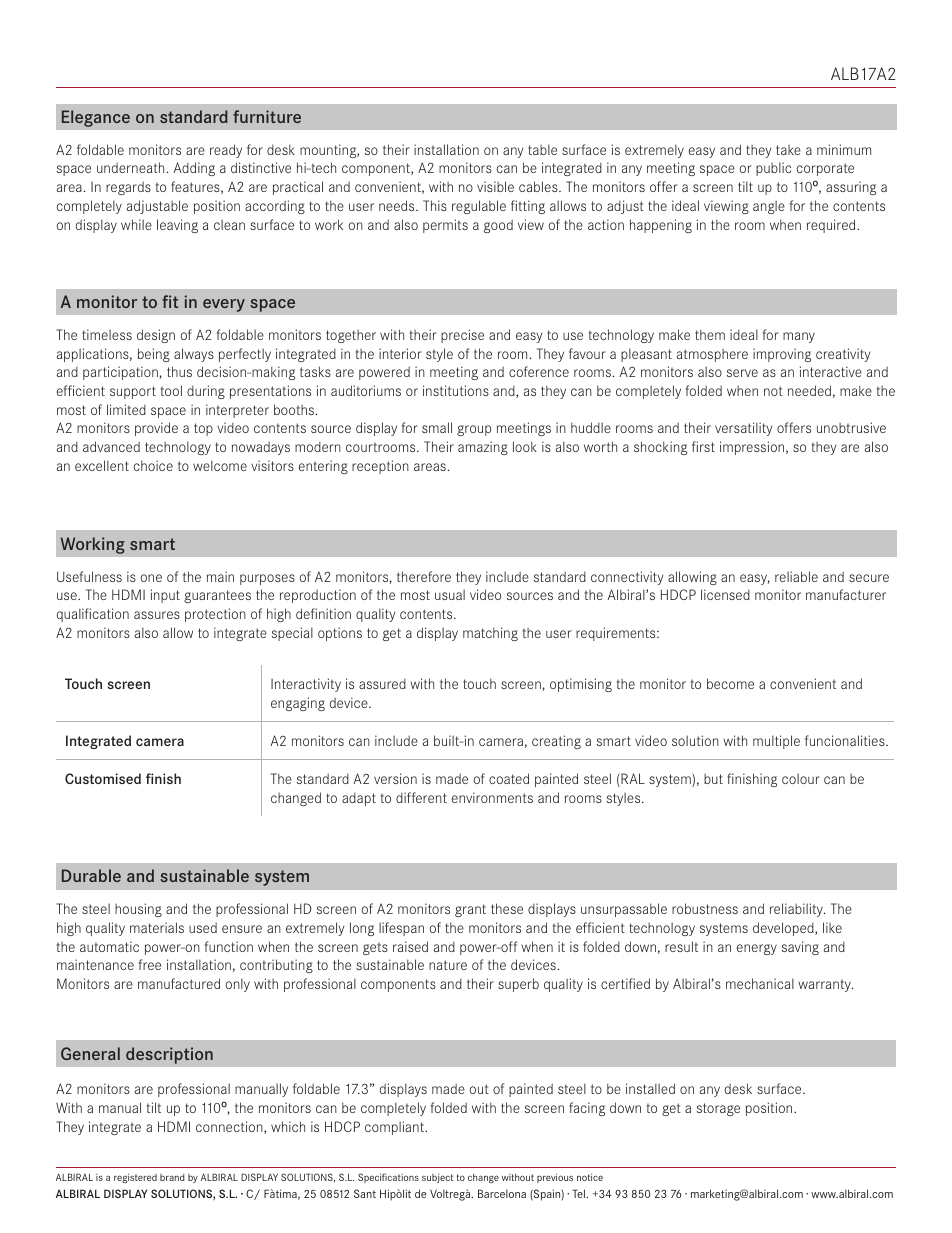  I want to click on therefore, so click(424, 576).
